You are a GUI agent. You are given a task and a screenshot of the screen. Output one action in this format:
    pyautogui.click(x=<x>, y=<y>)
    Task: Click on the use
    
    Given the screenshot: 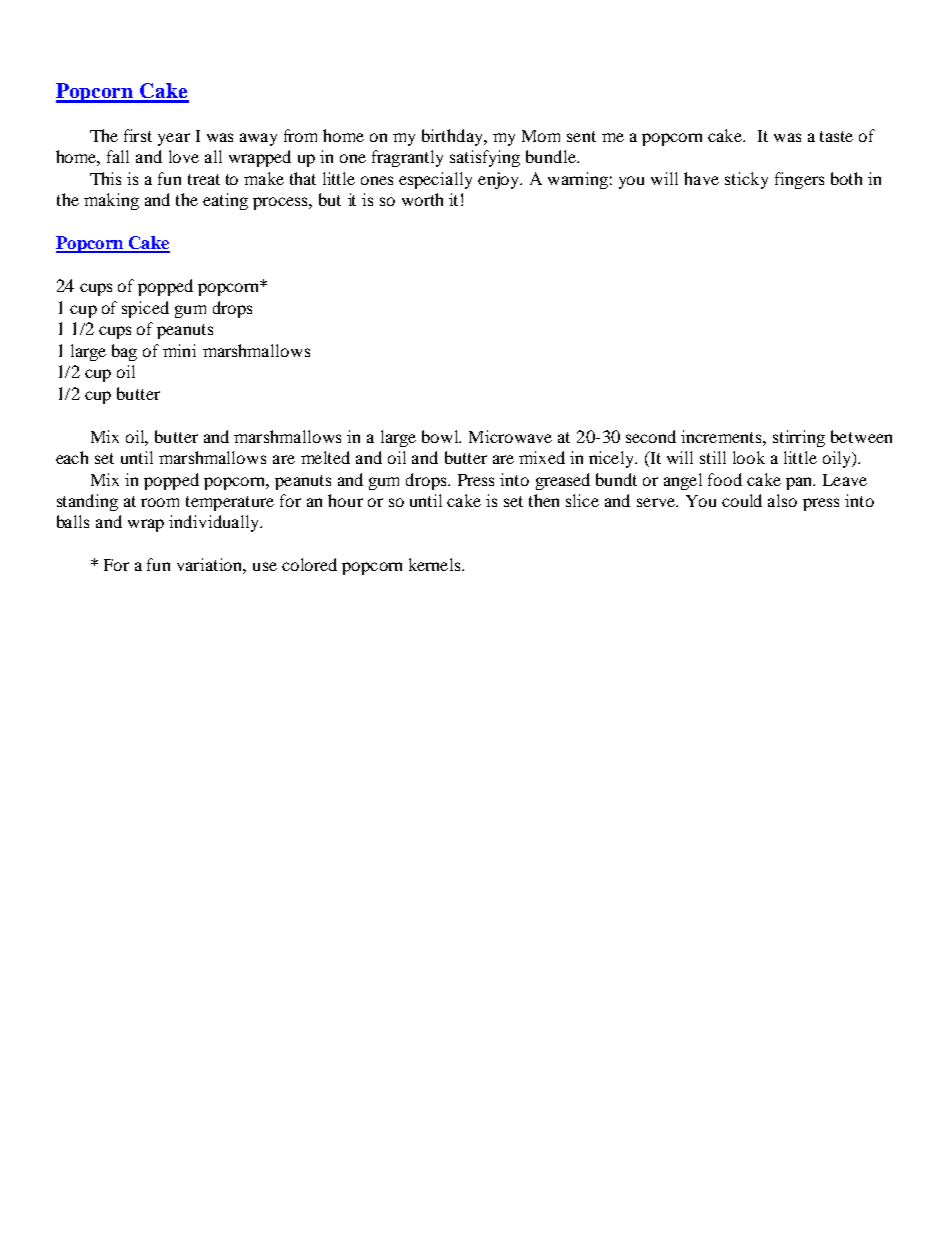 What is the action you would take?
    pyautogui.click(x=265, y=566)
